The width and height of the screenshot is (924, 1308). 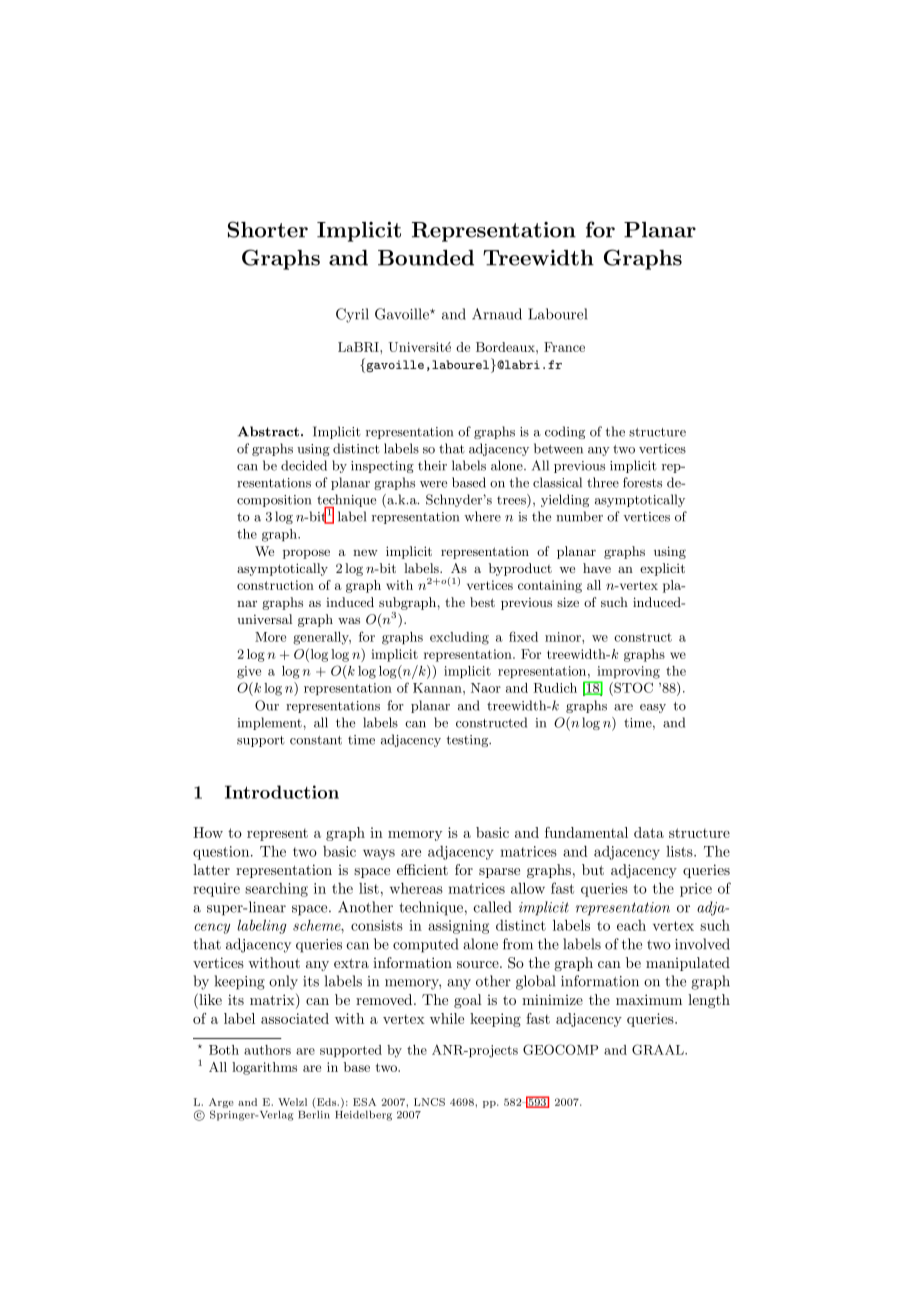 What do you see at coordinates (662, 569) in the screenshot?
I see `explicit` at bounding box center [662, 569].
